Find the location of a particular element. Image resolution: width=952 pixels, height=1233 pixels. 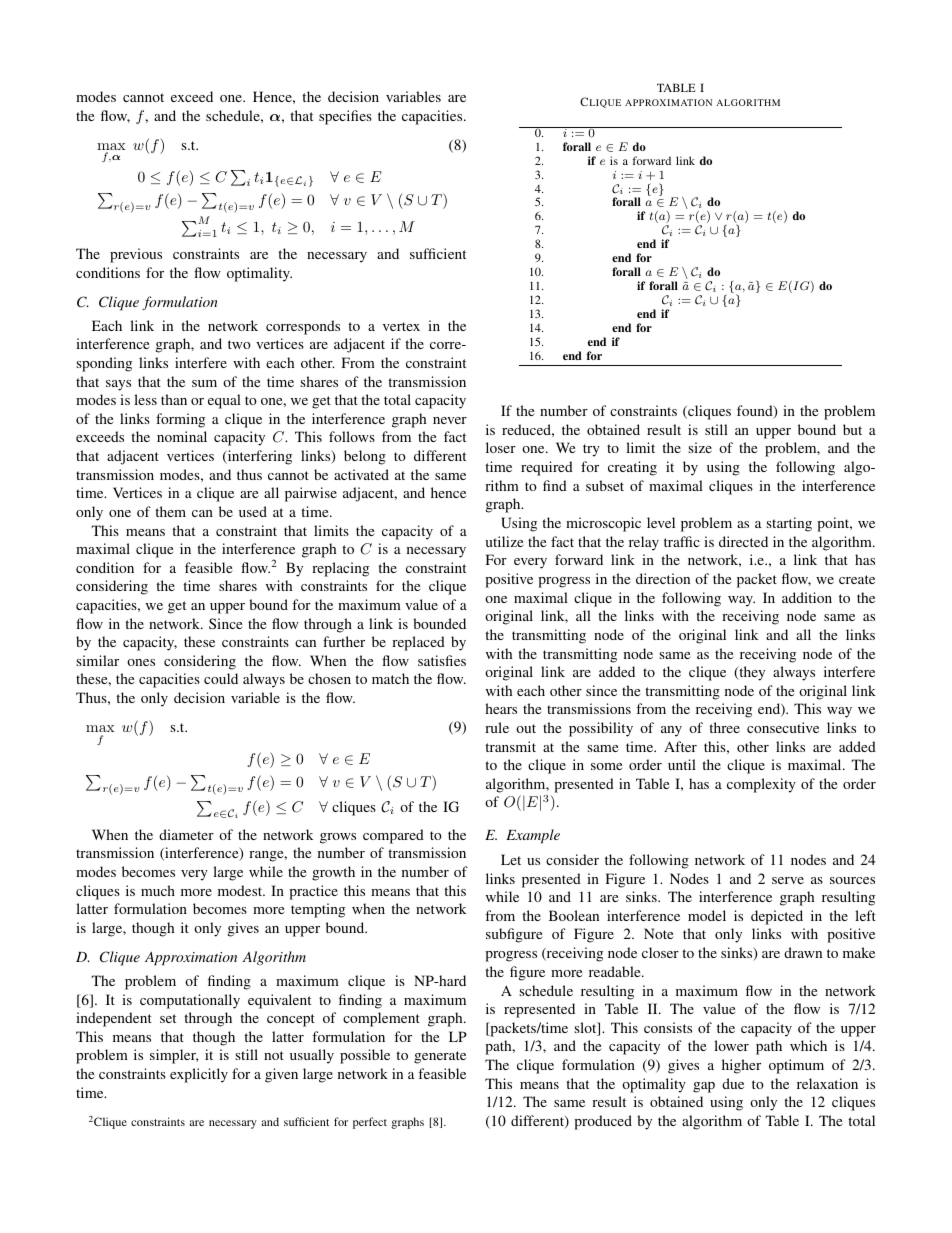

generate is located at coordinates (440, 1057).
